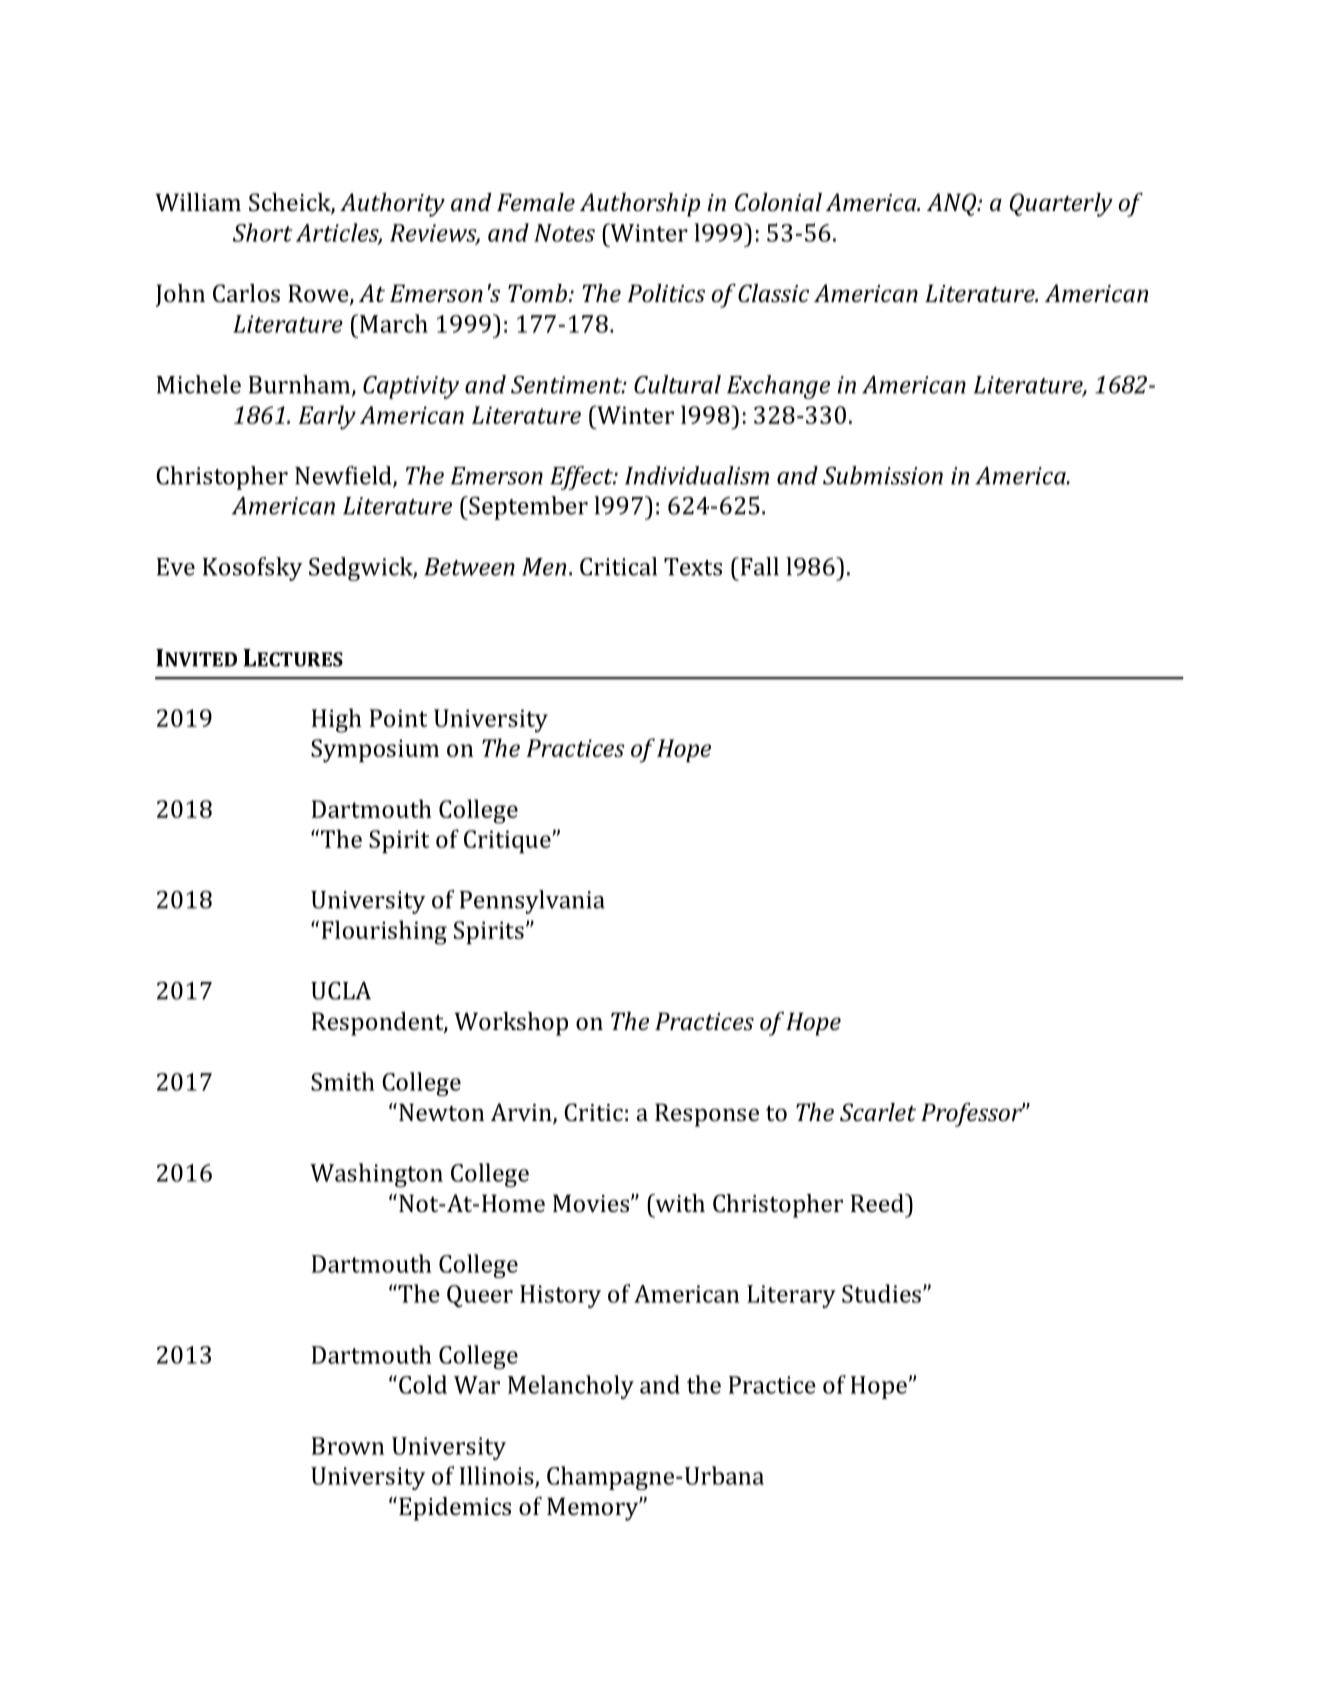  Describe the element at coordinates (878, 1112) in the image. I see `Scarlet` at that location.
